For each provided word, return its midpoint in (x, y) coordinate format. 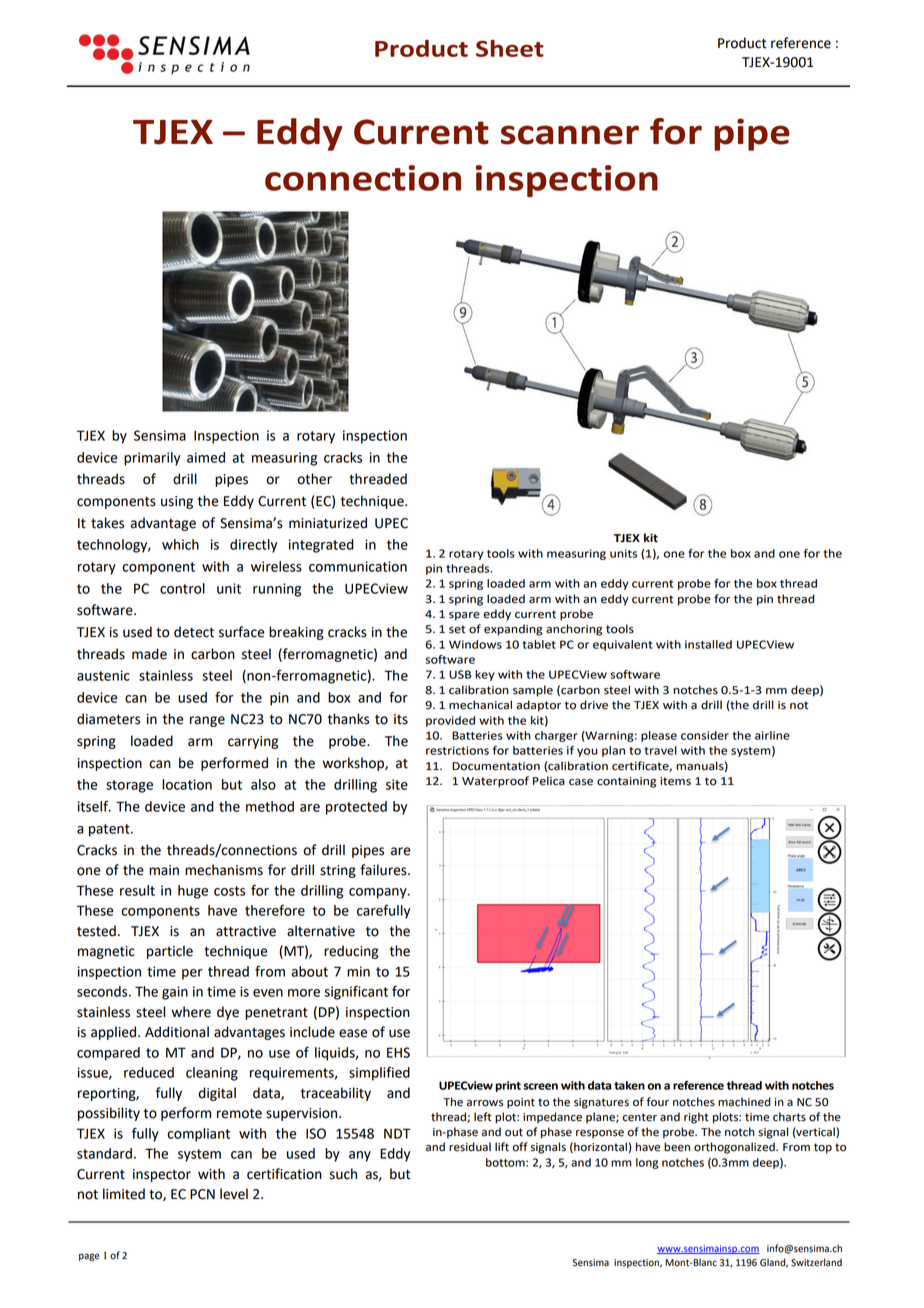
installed (708, 644)
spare (464, 616)
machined (744, 1102)
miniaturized (328, 523)
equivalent (623, 645)
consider (705, 735)
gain (175, 993)
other (314, 479)
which (180, 544)
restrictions (457, 750)
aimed (206, 457)
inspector (162, 1175)
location (187, 784)
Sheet (510, 48)
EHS (398, 1052)
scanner (570, 135)
